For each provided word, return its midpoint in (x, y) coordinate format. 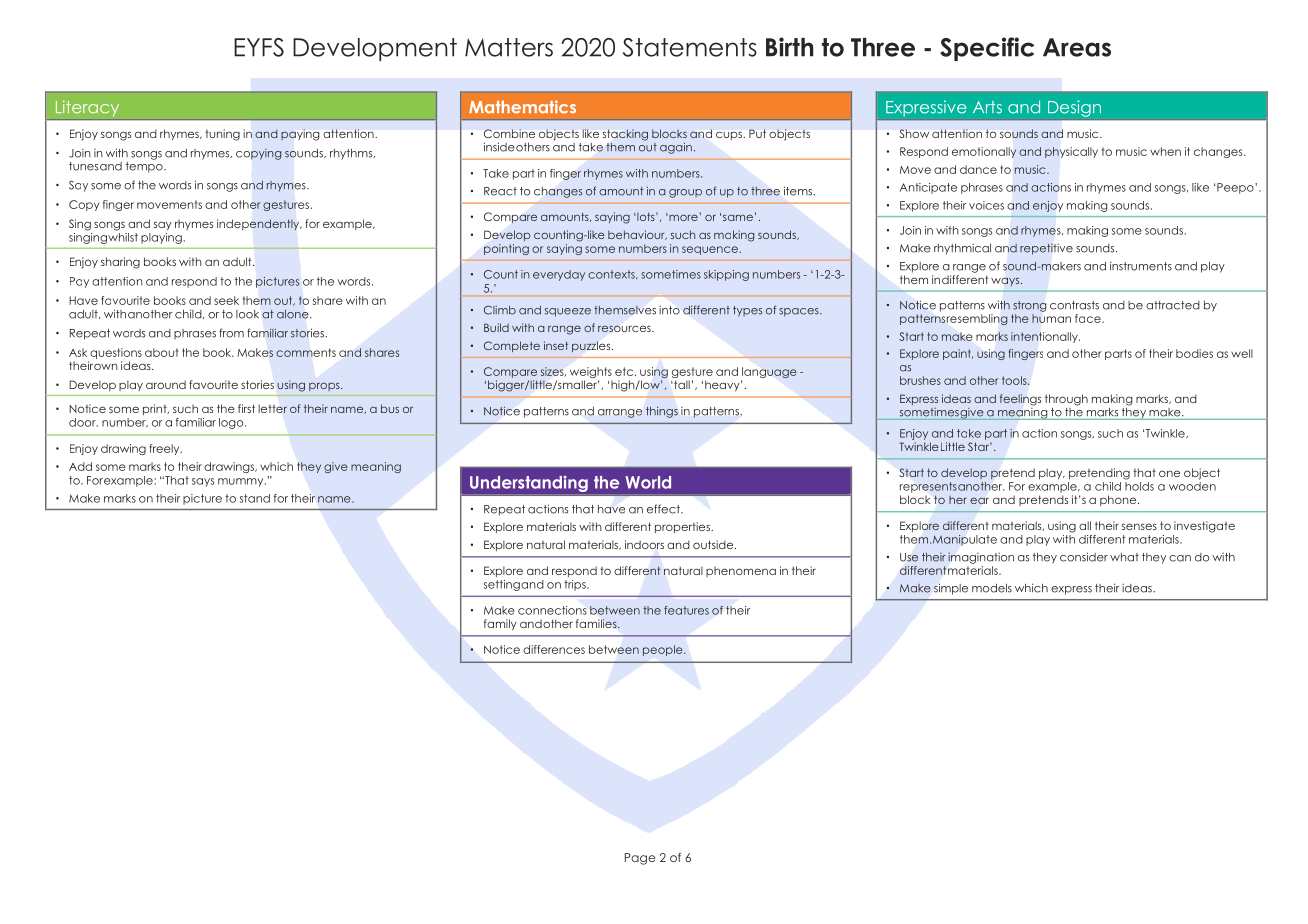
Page (640, 859)
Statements (690, 47)
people (664, 650)
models (992, 588)
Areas (1077, 47)
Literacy (87, 108)
